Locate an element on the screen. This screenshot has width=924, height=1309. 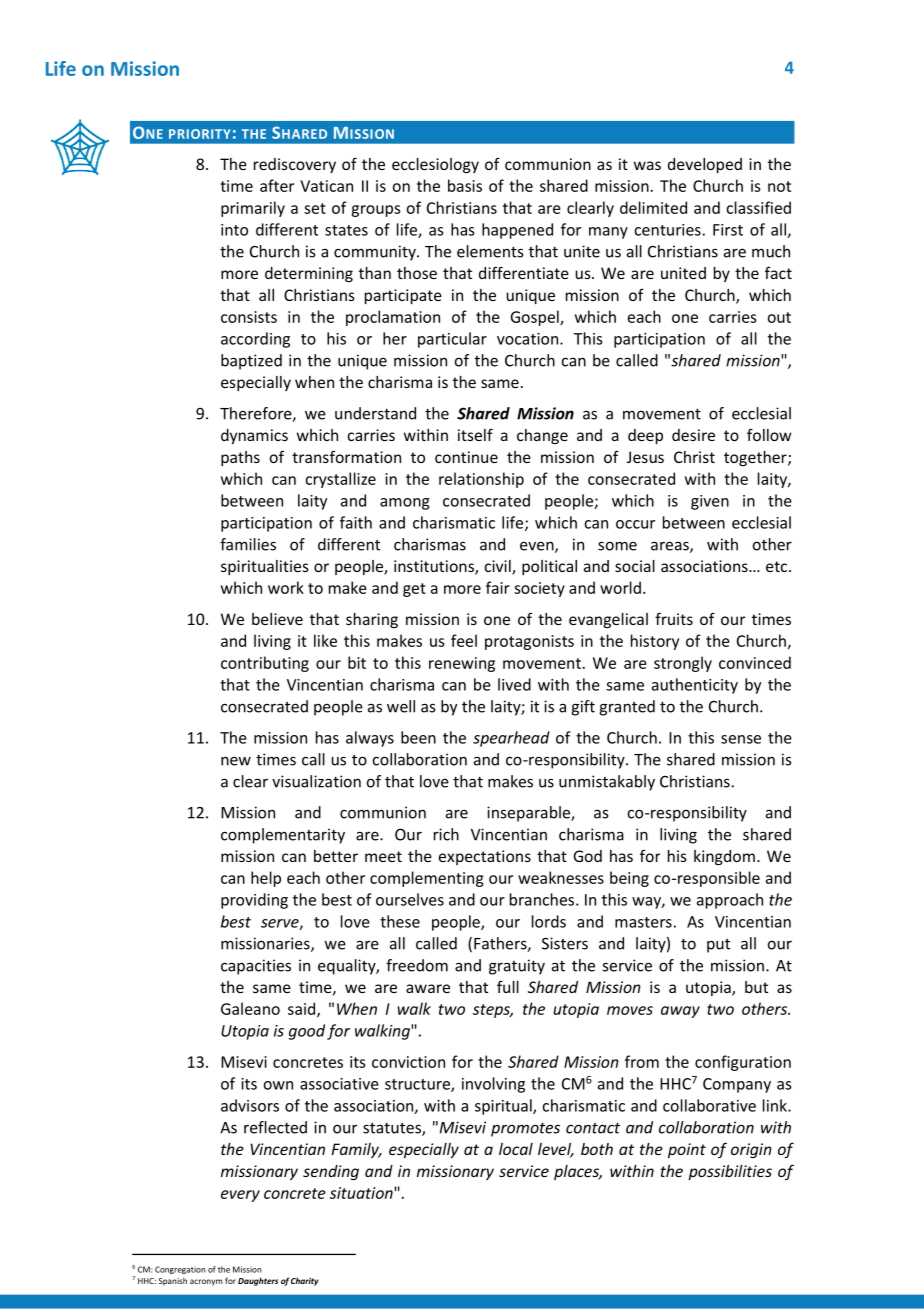
sense is located at coordinates (741, 739).
